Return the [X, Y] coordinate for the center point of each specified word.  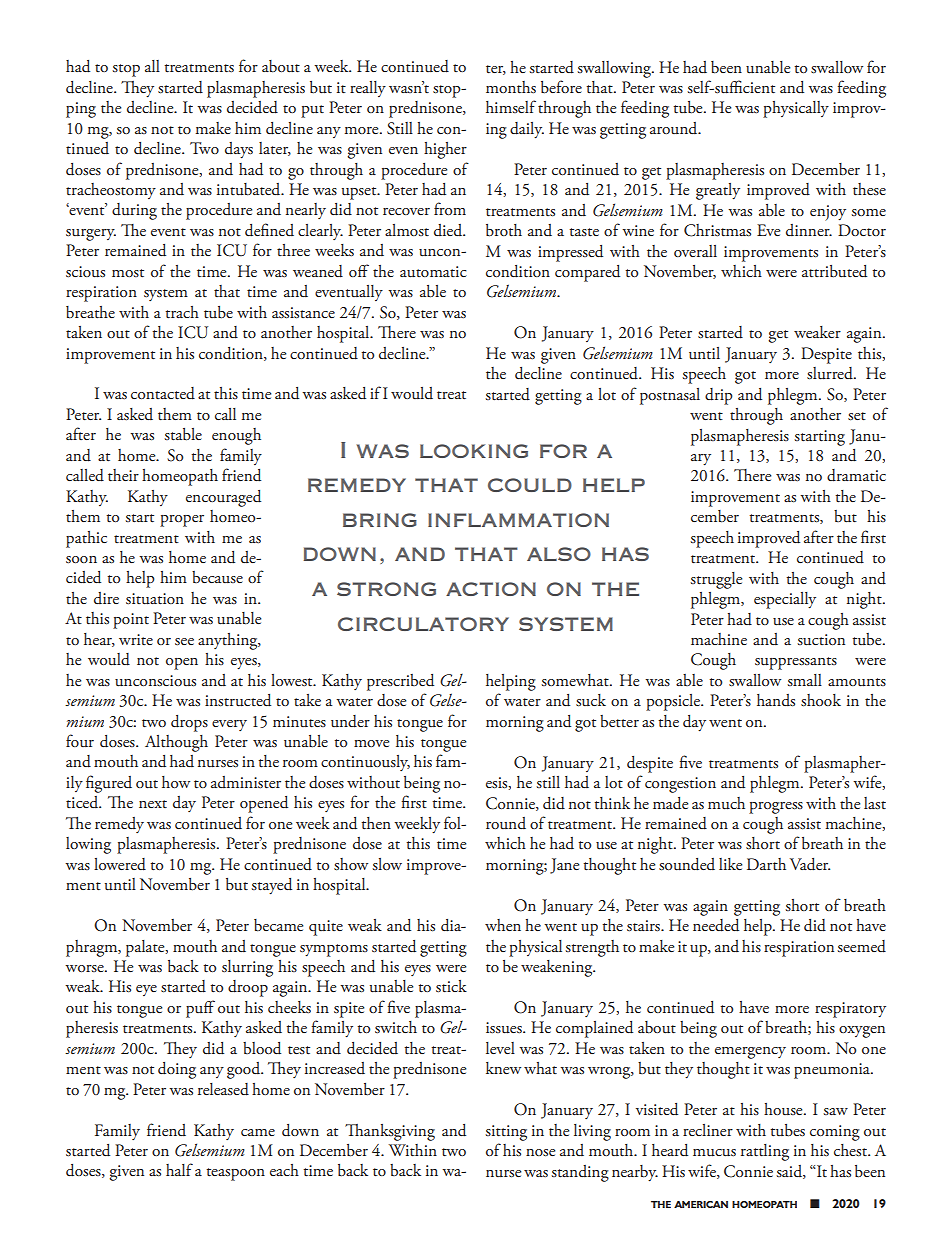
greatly [718, 191]
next [153, 804]
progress [776, 808]
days [239, 150]
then [376, 823]
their [123, 475]
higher [445, 150]
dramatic [856, 475]
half [179, 1169]
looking [474, 451]
